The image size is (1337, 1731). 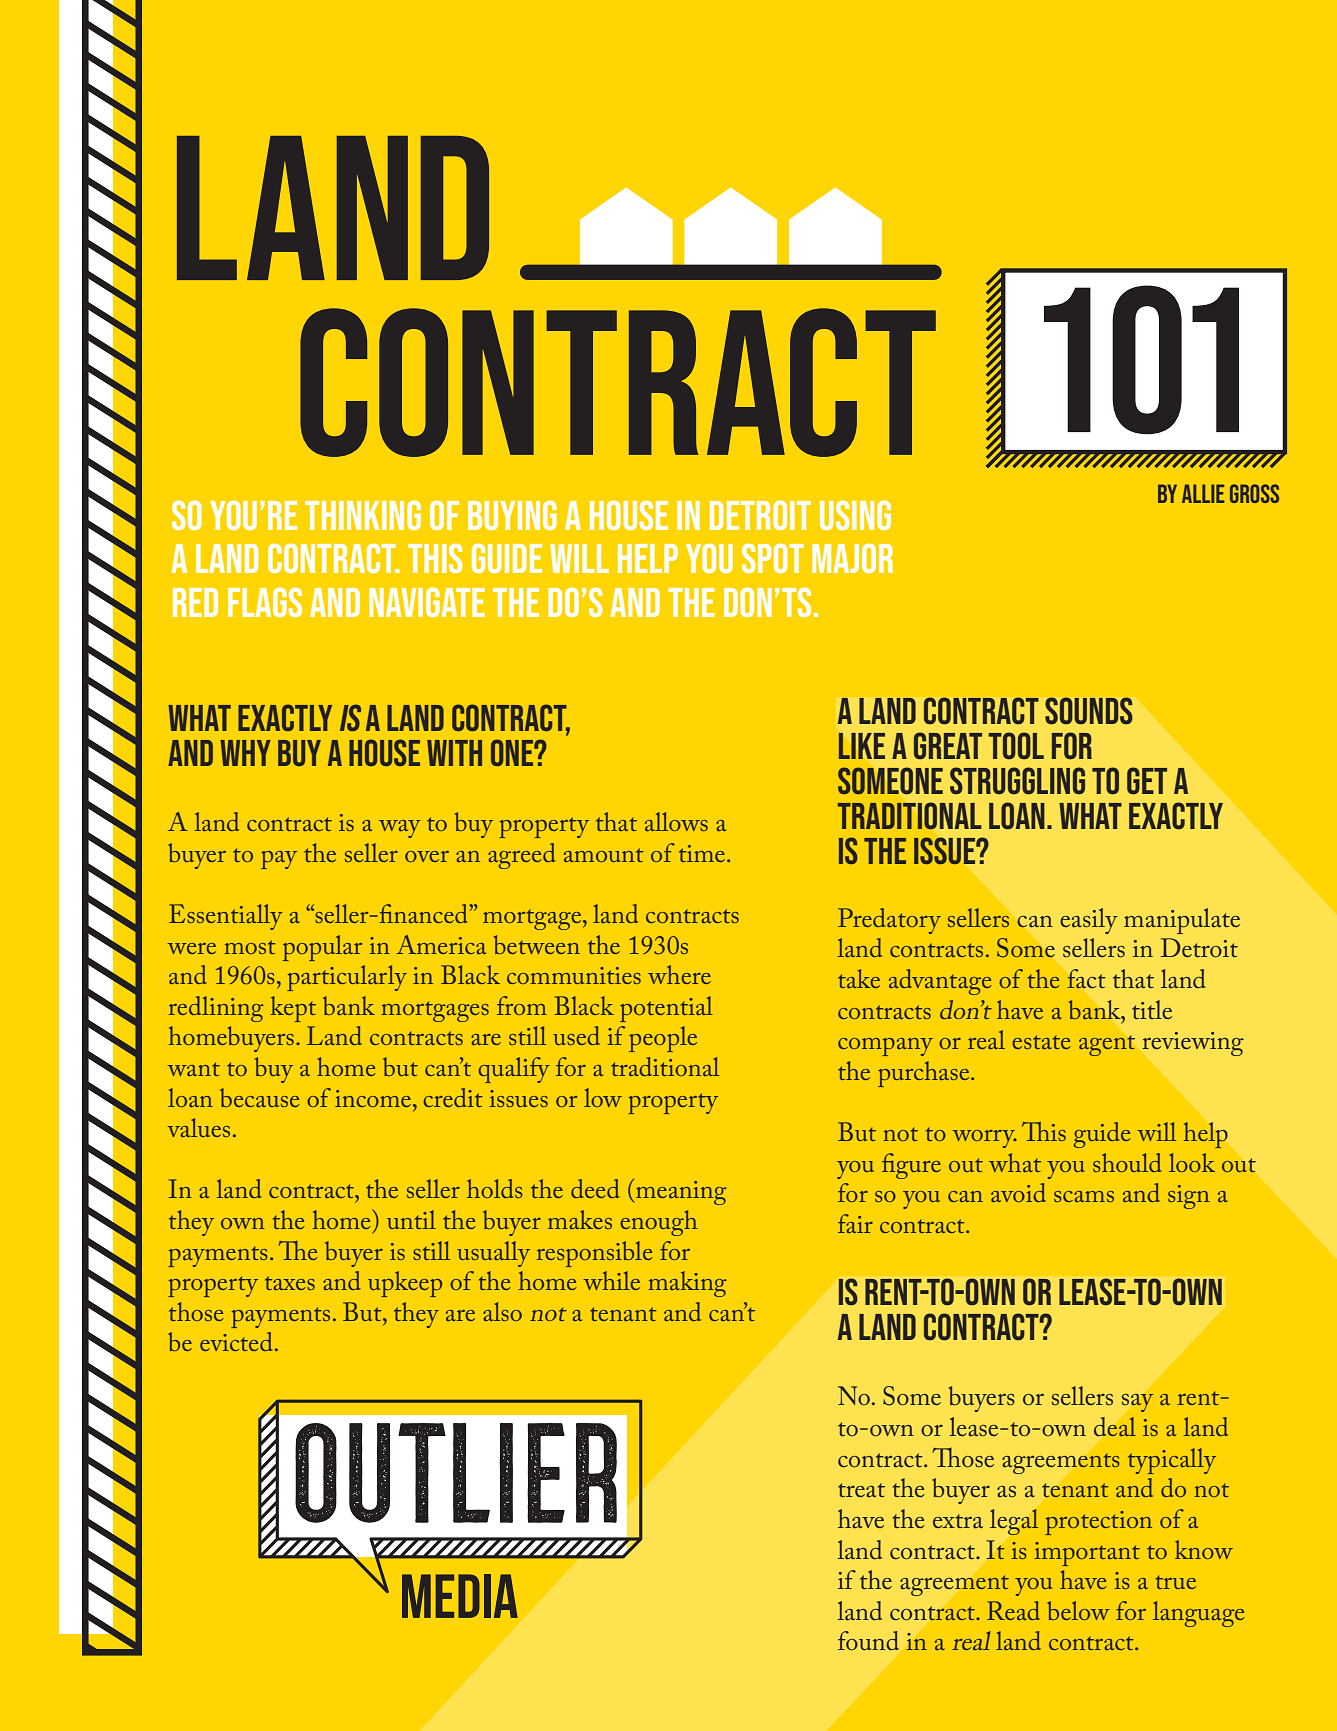 What do you see at coordinates (1107, 1046) in the page?
I see `agent` at bounding box center [1107, 1046].
